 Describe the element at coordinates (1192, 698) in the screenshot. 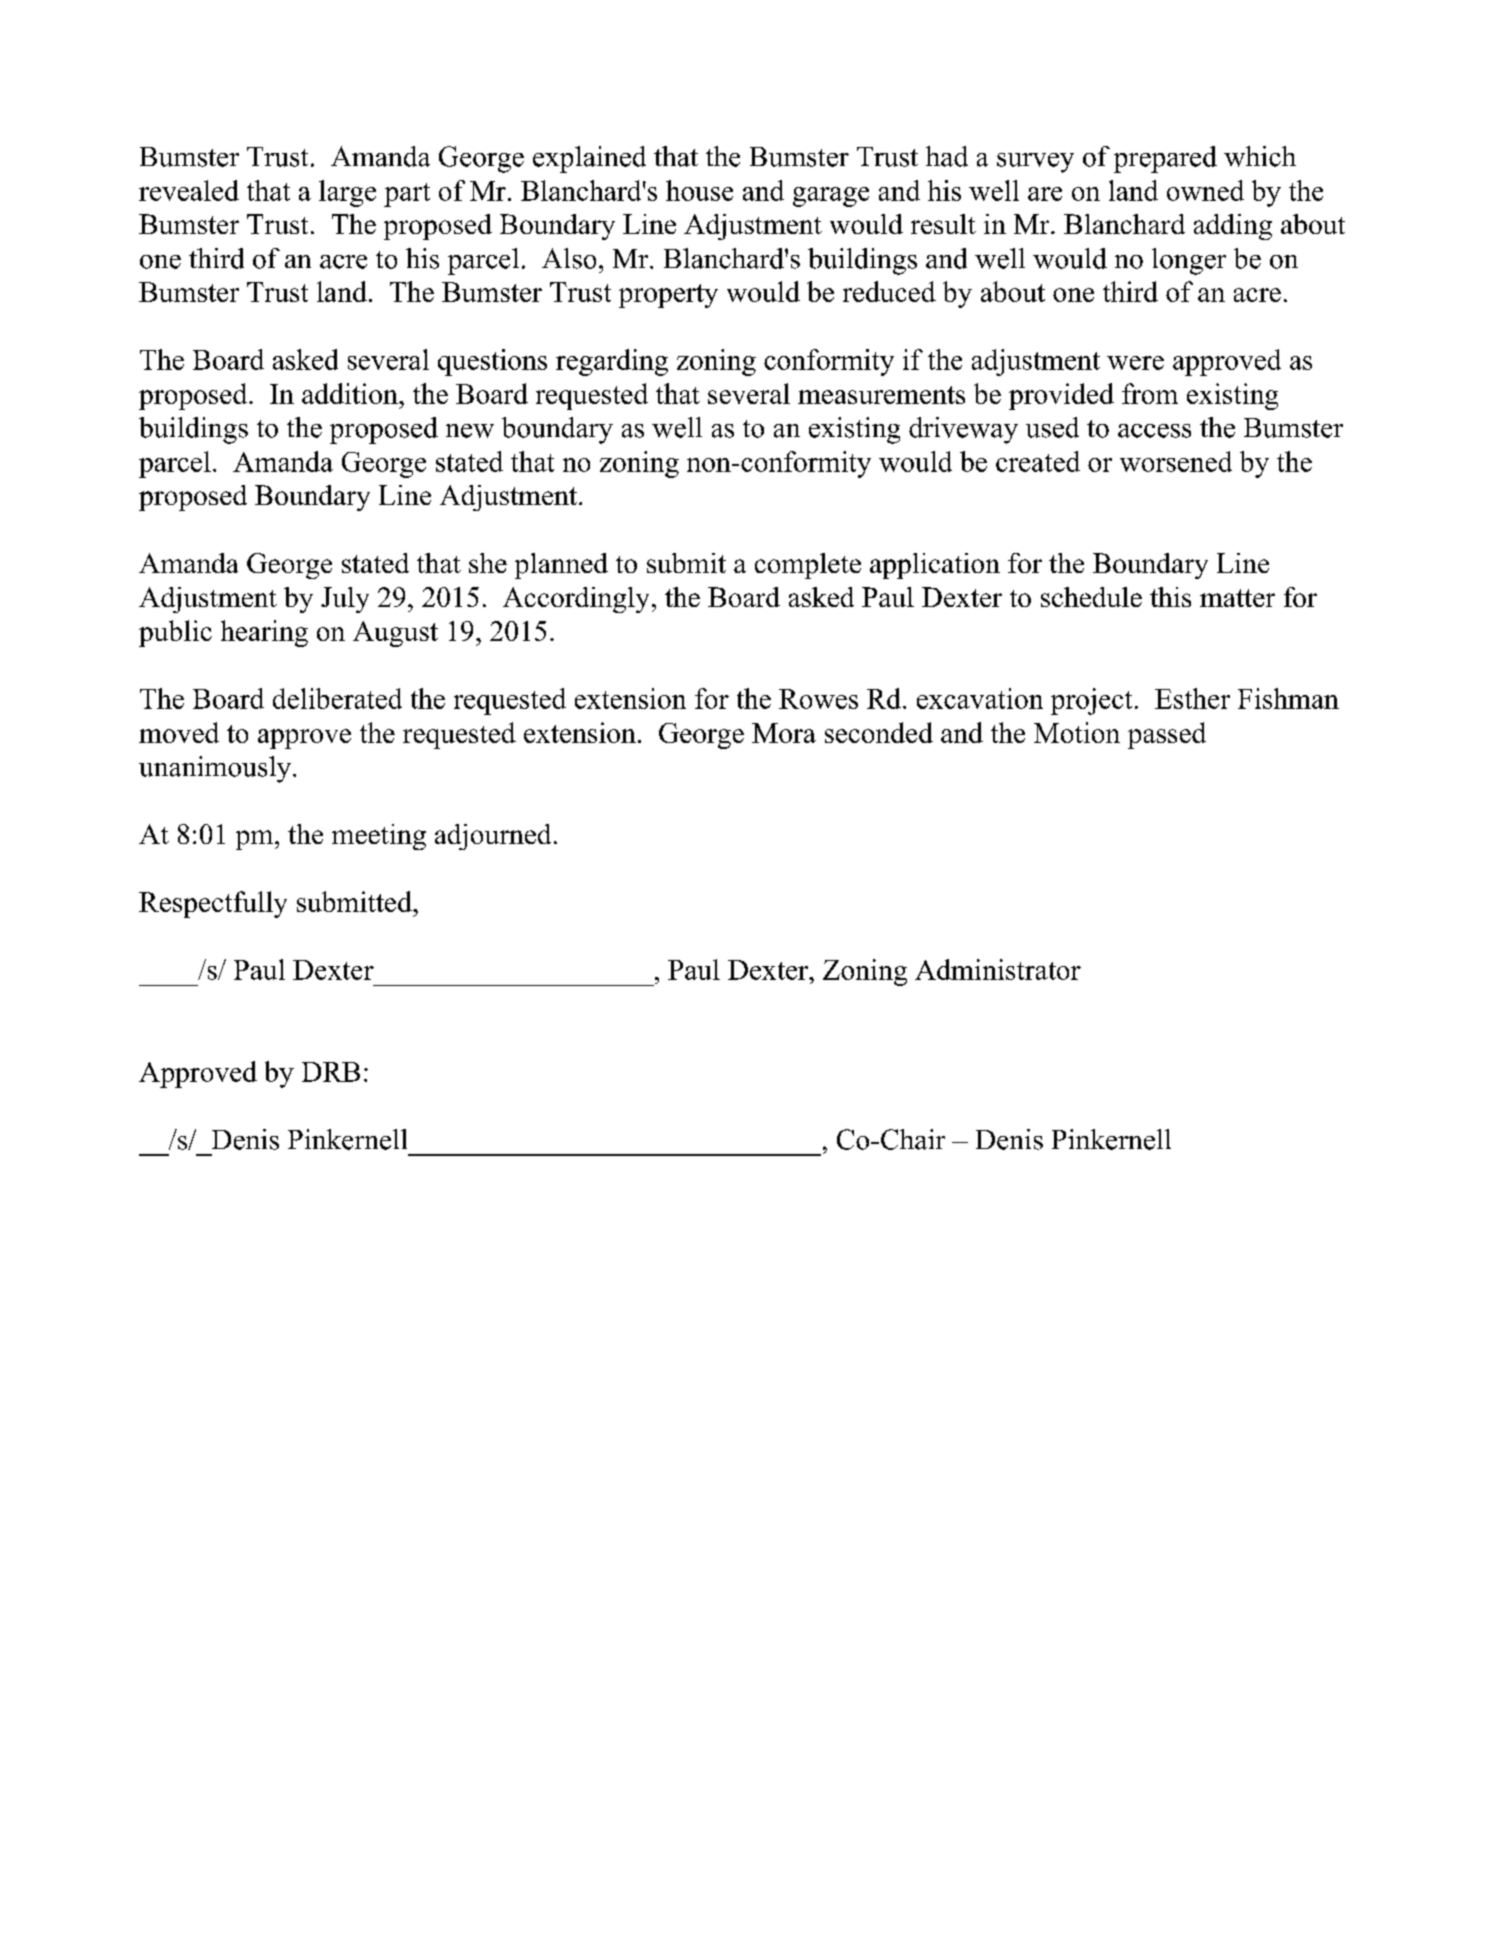

I see `Esther` at that location.
